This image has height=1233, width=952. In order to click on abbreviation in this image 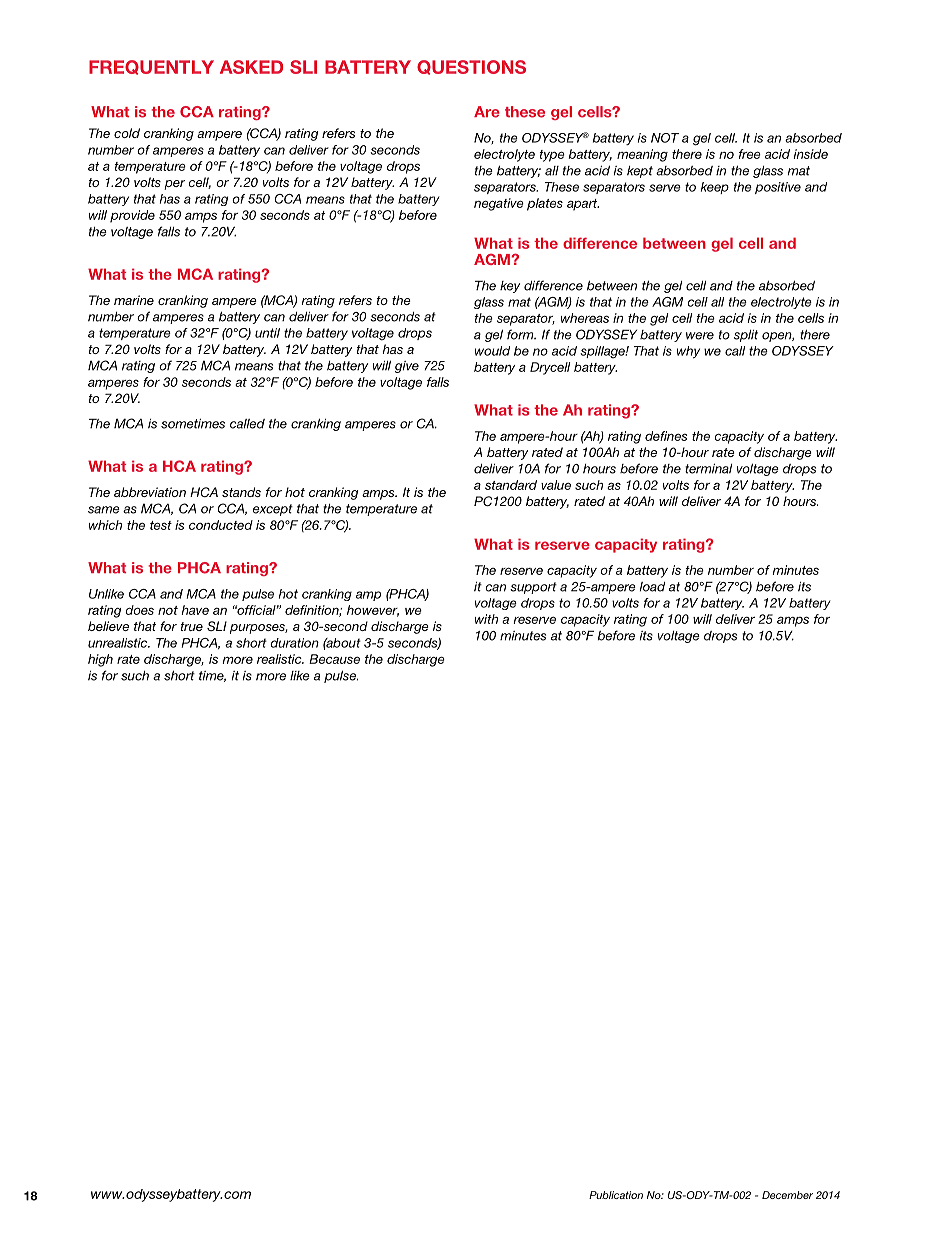, I will do `click(150, 492)`.
